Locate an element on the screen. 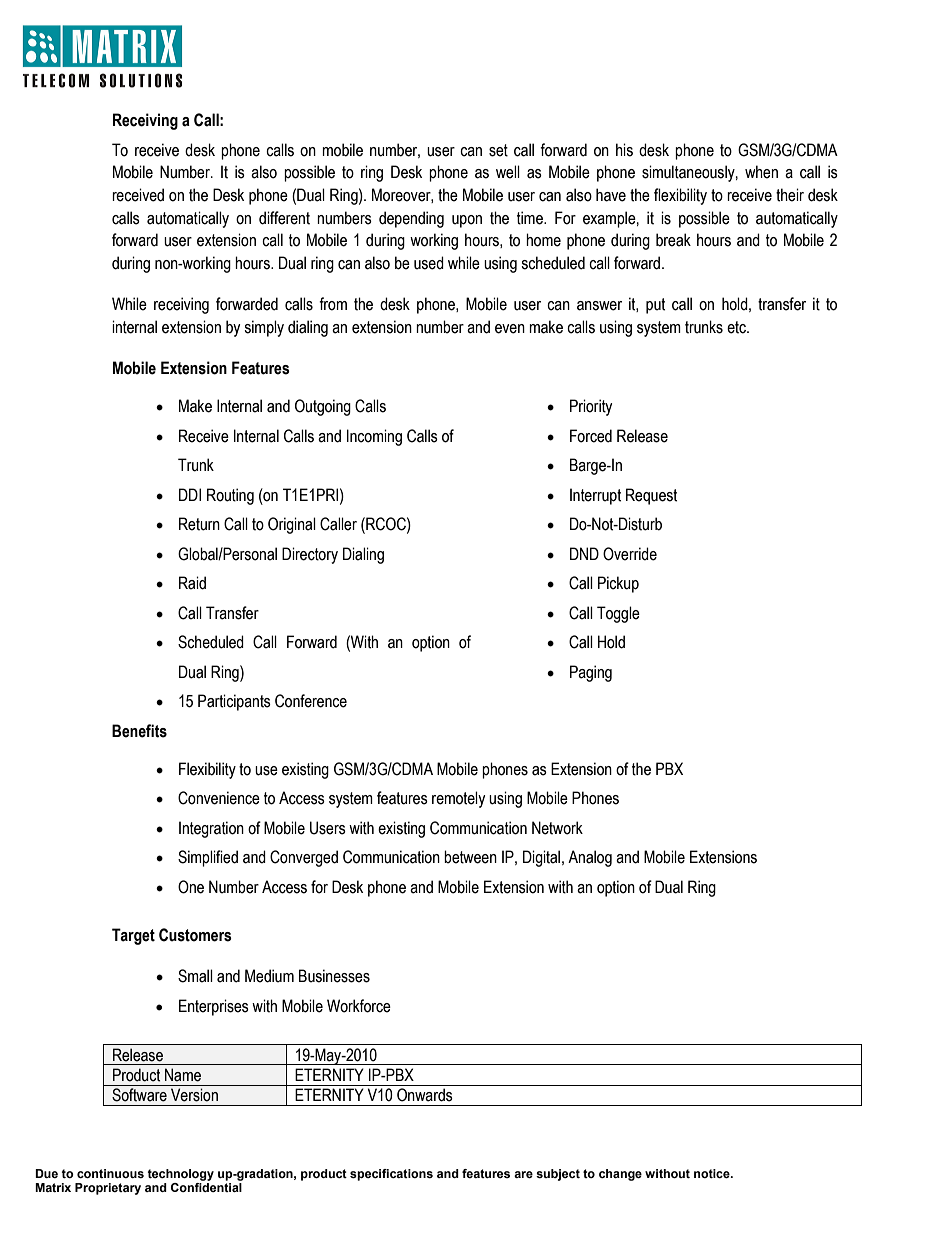 The width and height of the screenshot is (952, 1233). Benefits is located at coordinates (139, 731).
